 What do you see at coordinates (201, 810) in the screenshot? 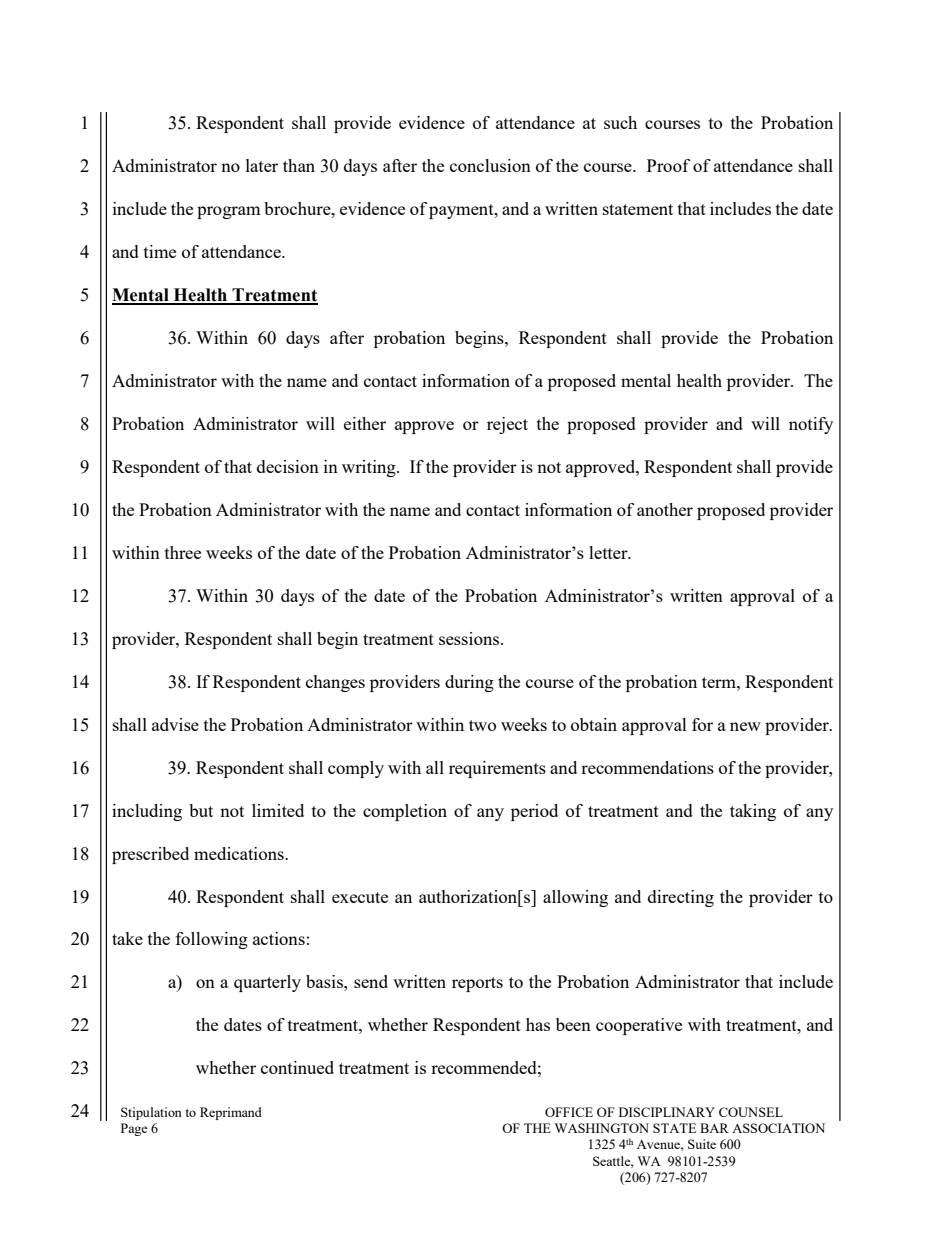
I see `but` at bounding box center [201, 810].
